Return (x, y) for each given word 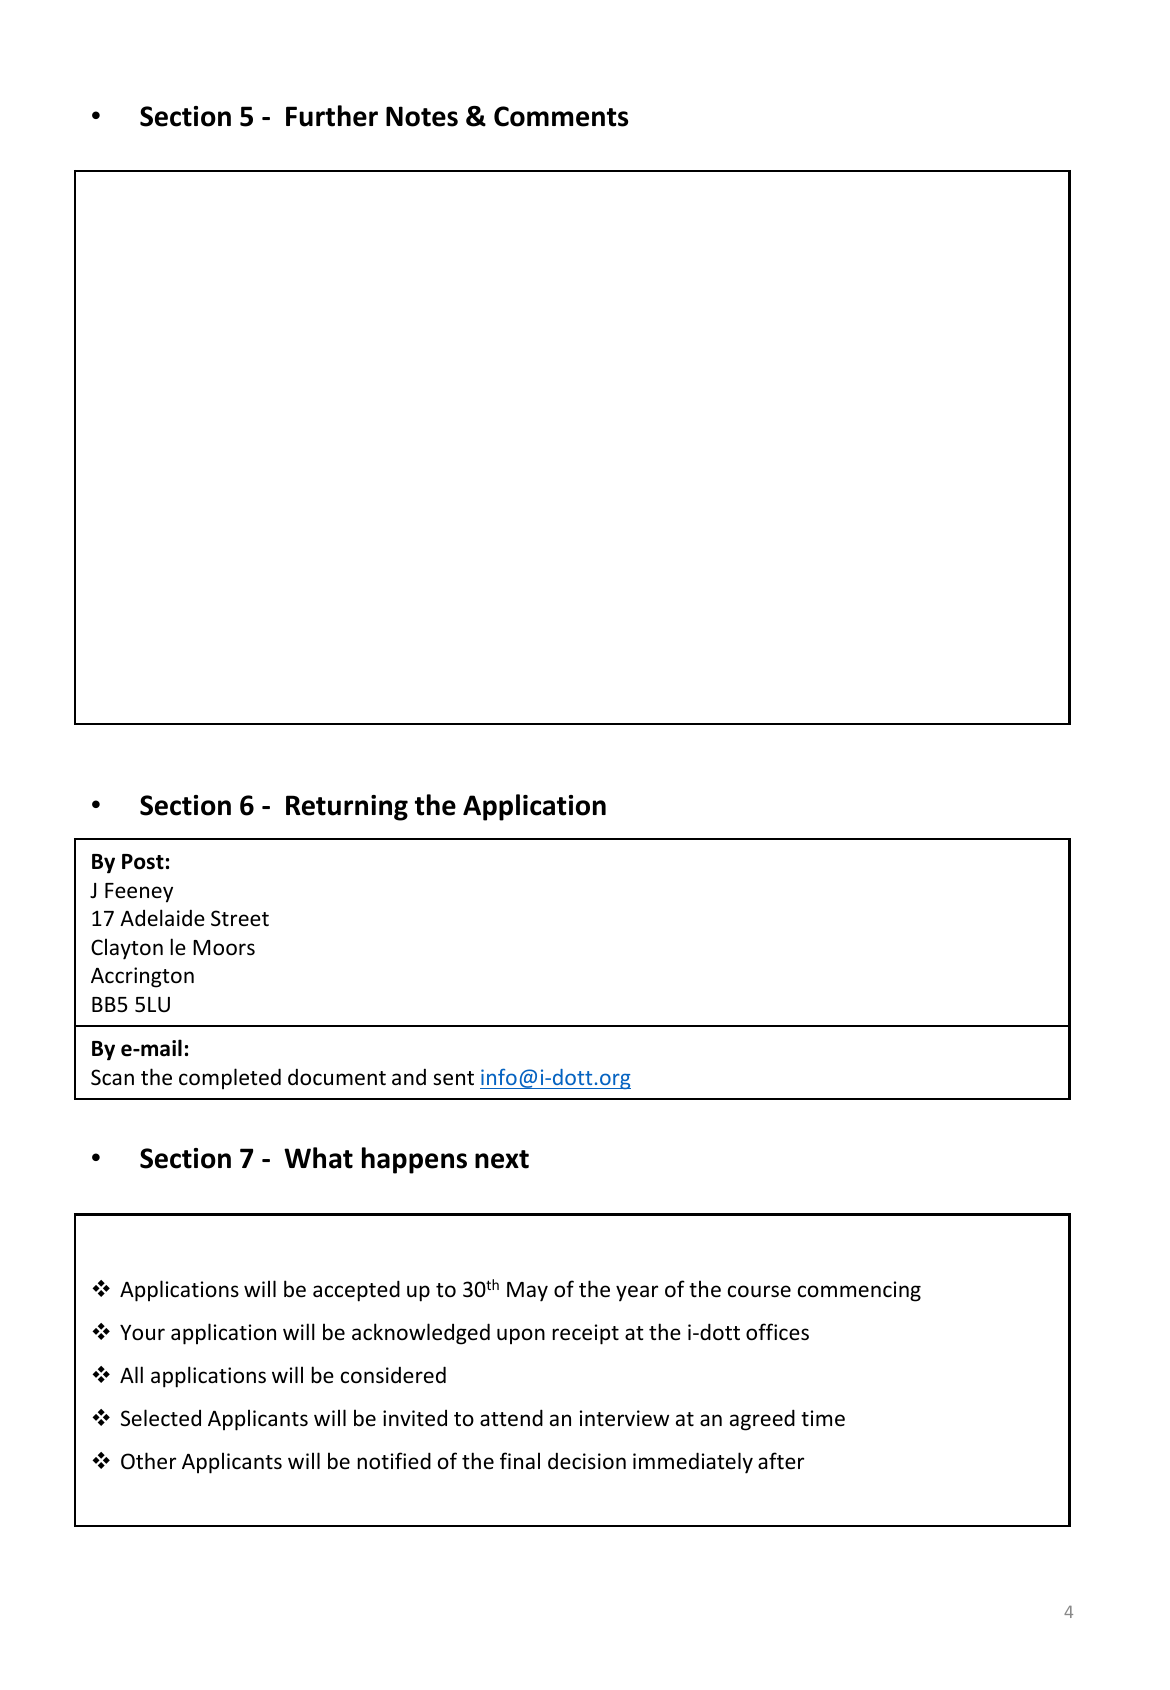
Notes (422, 116)
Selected (161, 1418)
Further (332, 116)
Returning (347, 808)
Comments (561, 116)
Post (143, 862)
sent (453, 1078)
